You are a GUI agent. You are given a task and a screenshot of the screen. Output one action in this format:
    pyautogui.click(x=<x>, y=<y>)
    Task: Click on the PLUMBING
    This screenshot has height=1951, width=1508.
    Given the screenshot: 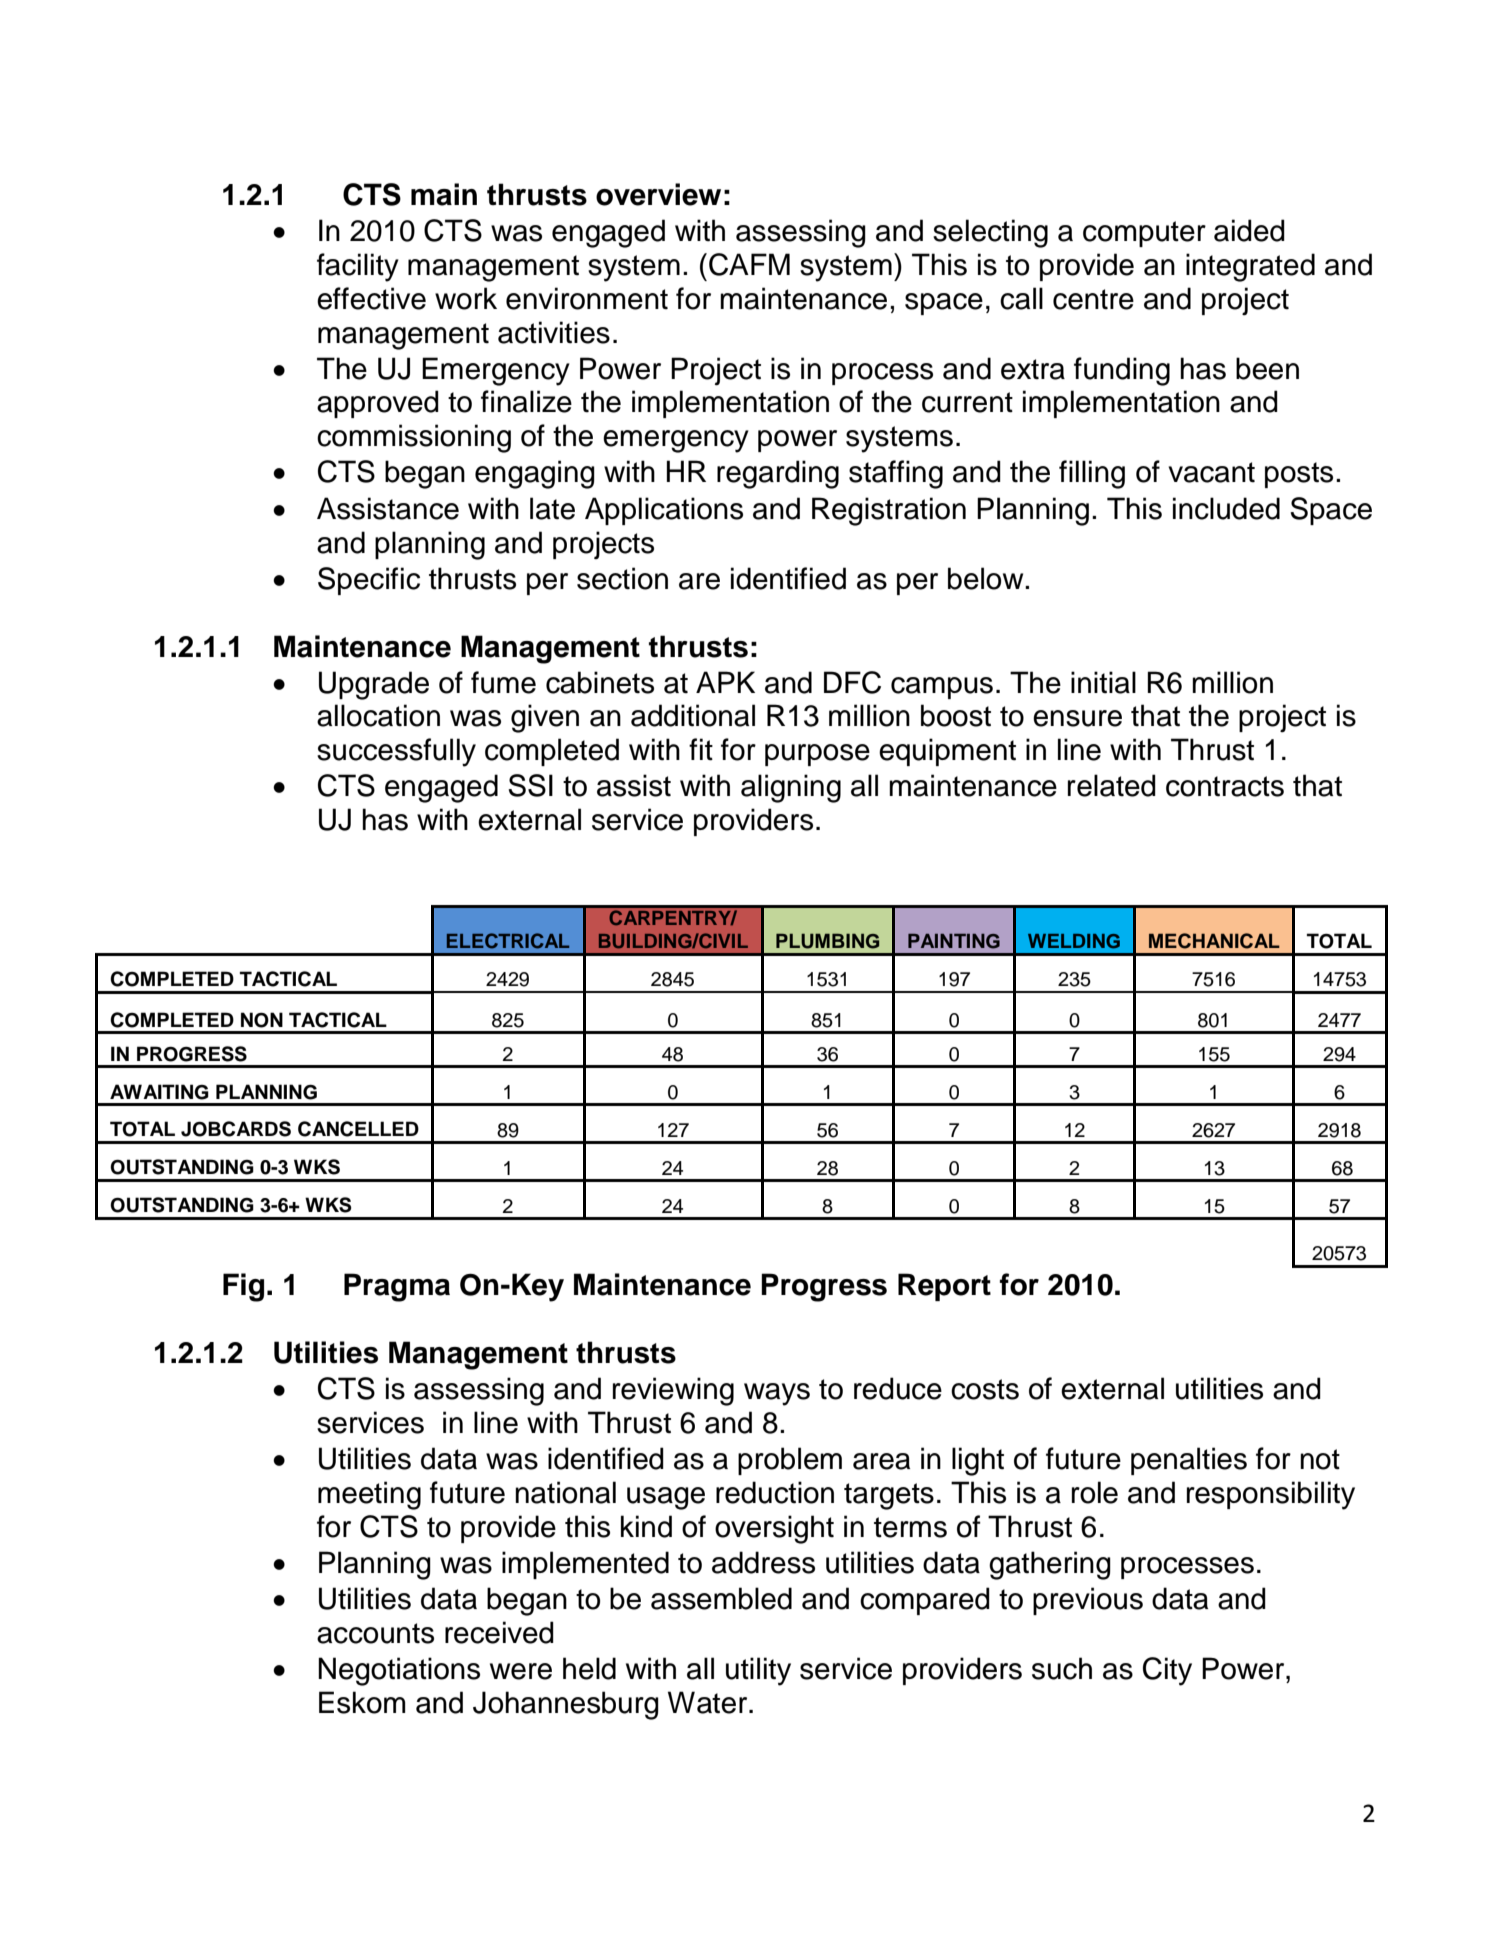 What is the action you would take?
    pyautogui.click(x=827, y=941)
